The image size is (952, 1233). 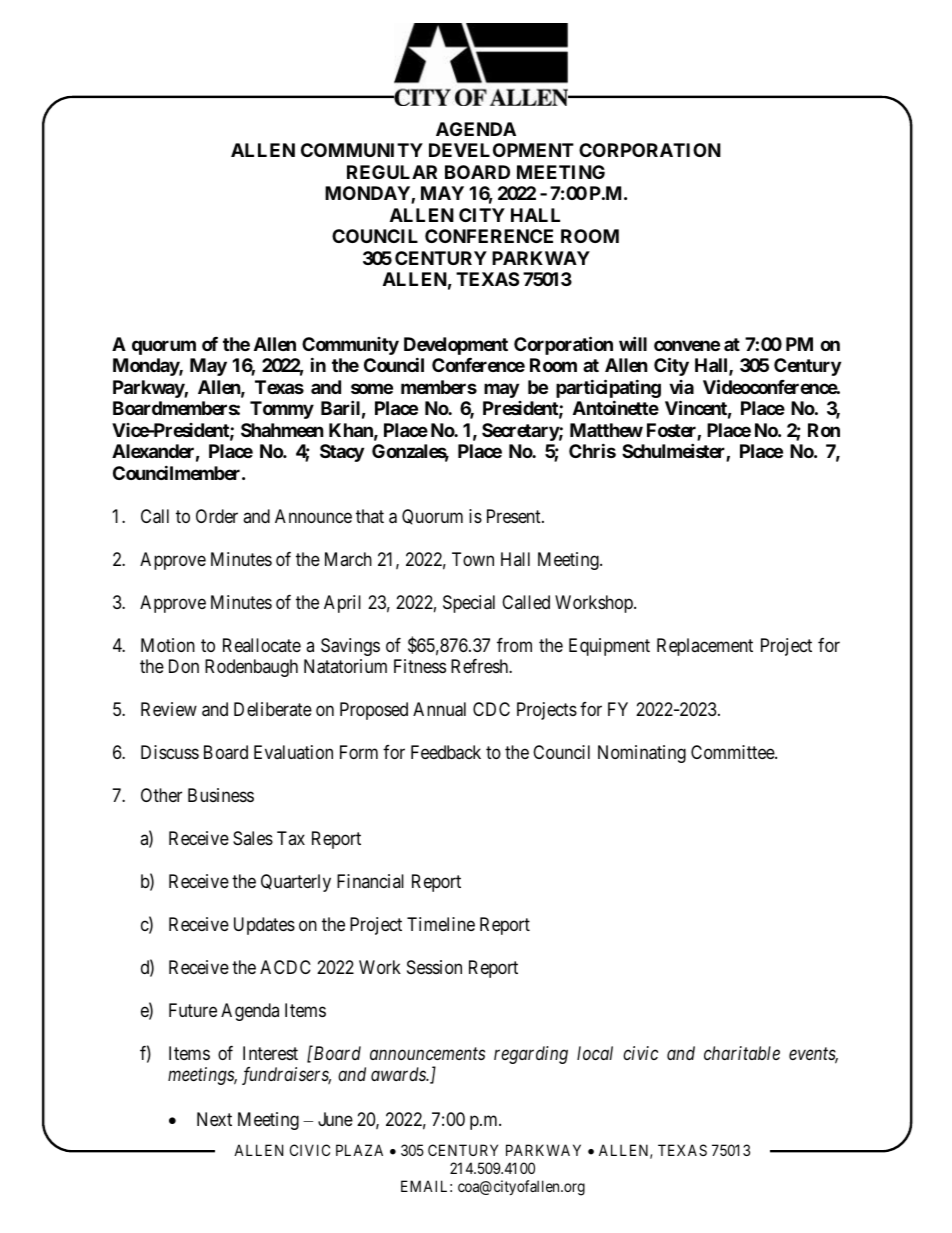 What do you see at coordinates (217, 516) in the screenshot?
I see `Order` at bounding box center [217, 516].
